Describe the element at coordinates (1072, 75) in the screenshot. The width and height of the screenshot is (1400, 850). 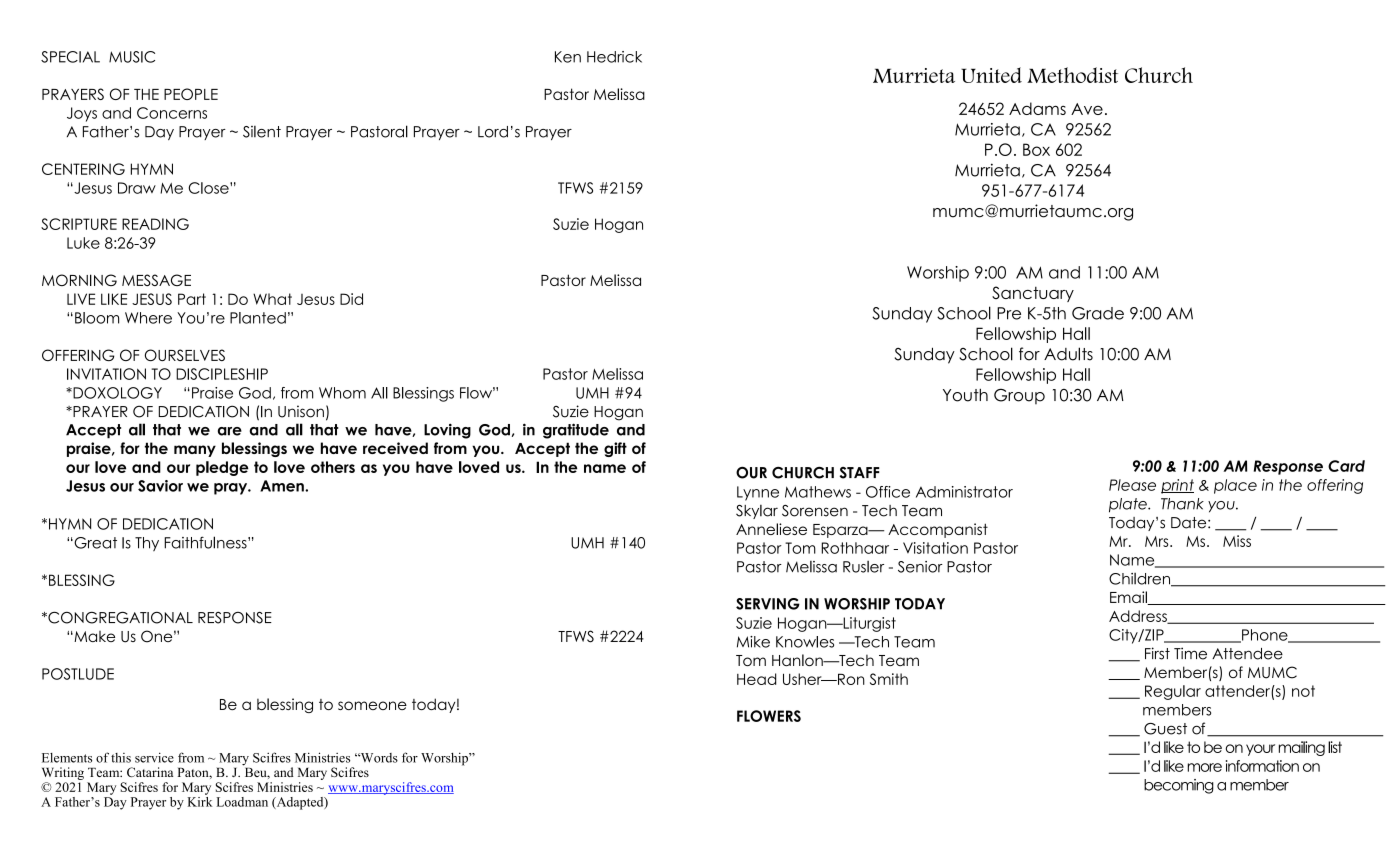
I see `Methodist` at that location.
